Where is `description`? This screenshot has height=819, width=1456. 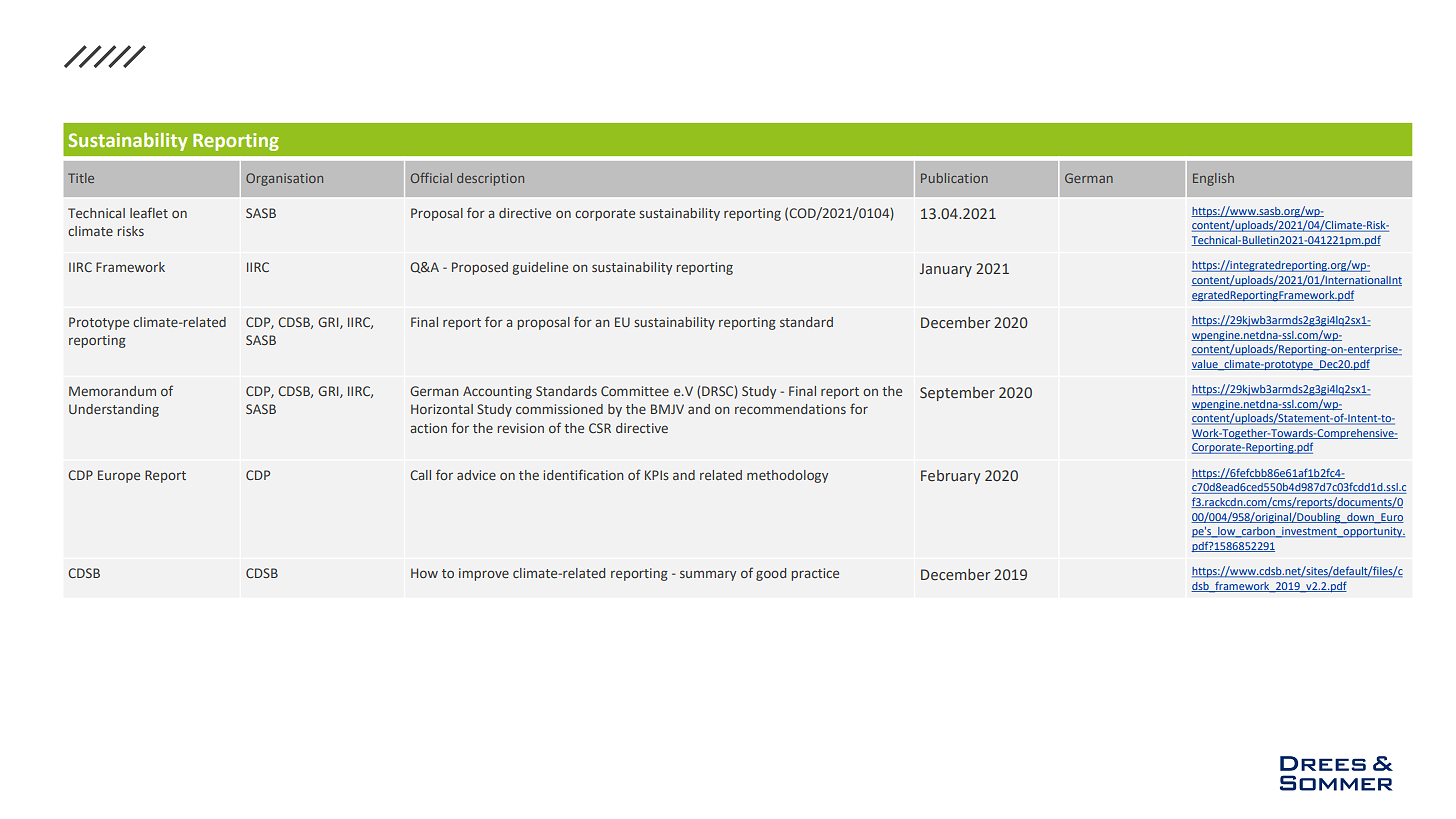 description is located at coordinates (490, 179).
